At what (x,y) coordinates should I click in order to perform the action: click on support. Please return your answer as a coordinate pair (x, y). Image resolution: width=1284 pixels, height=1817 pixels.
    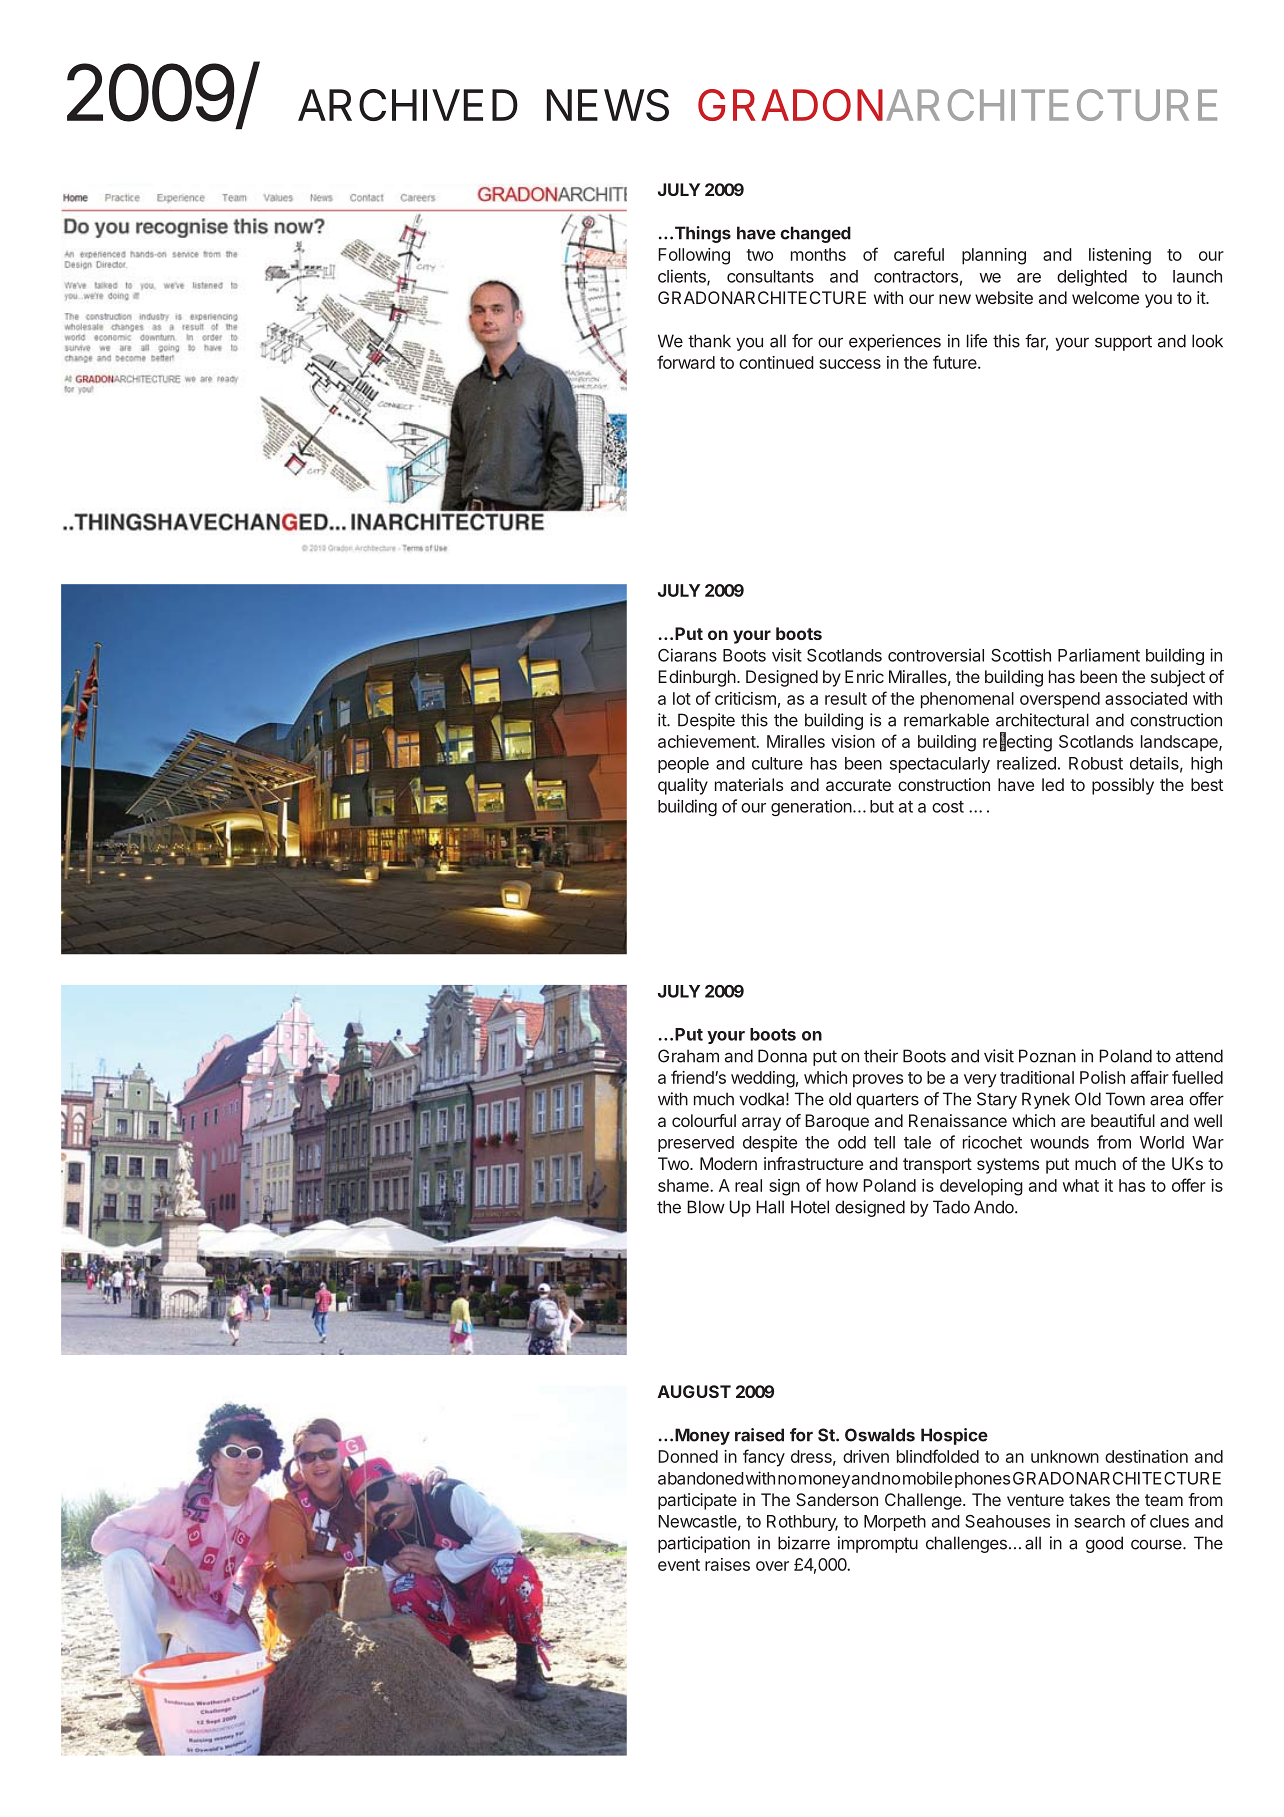
    Looking at the image, I should click on (1123, 343).
